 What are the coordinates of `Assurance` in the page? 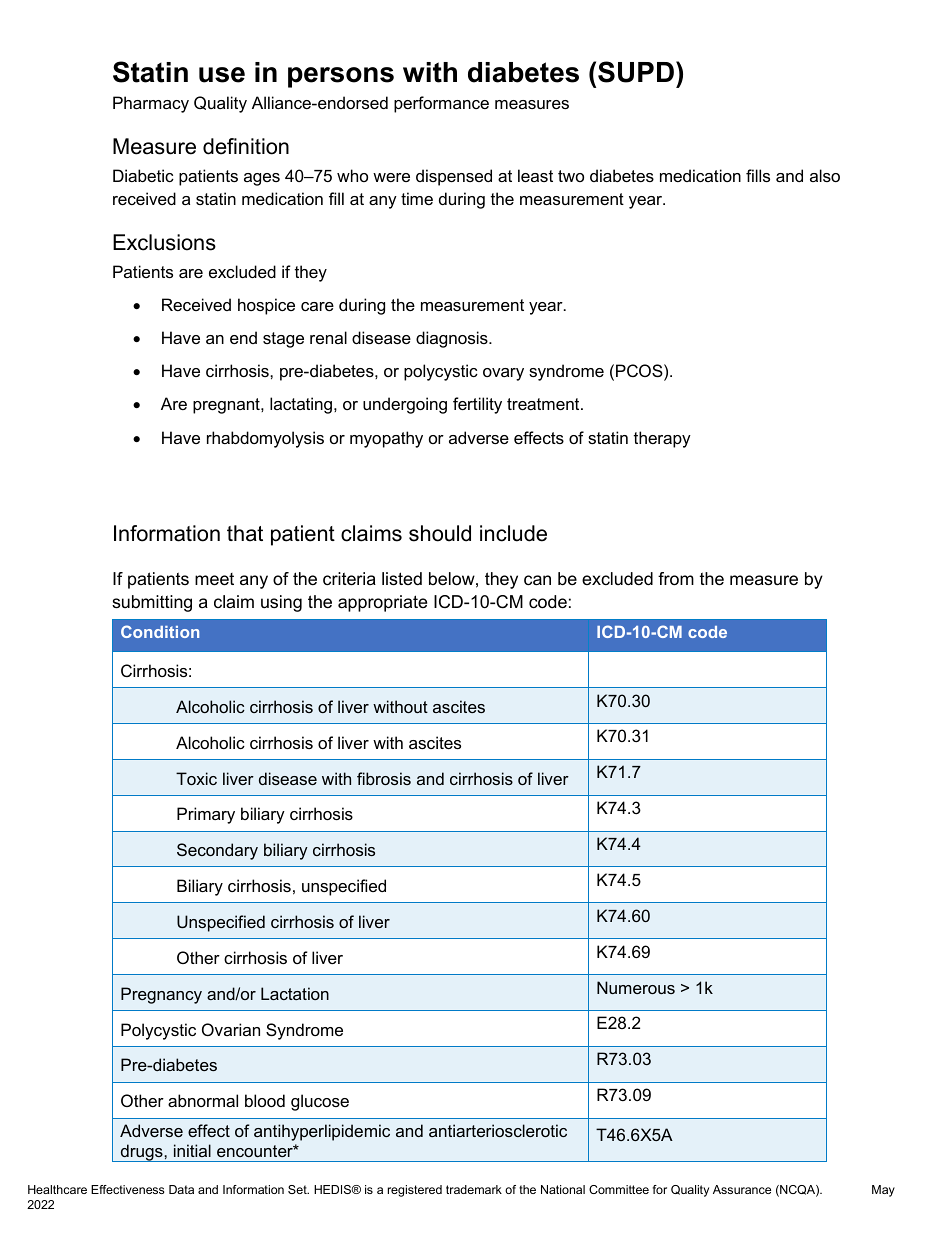 It's located at (742, 1189).
